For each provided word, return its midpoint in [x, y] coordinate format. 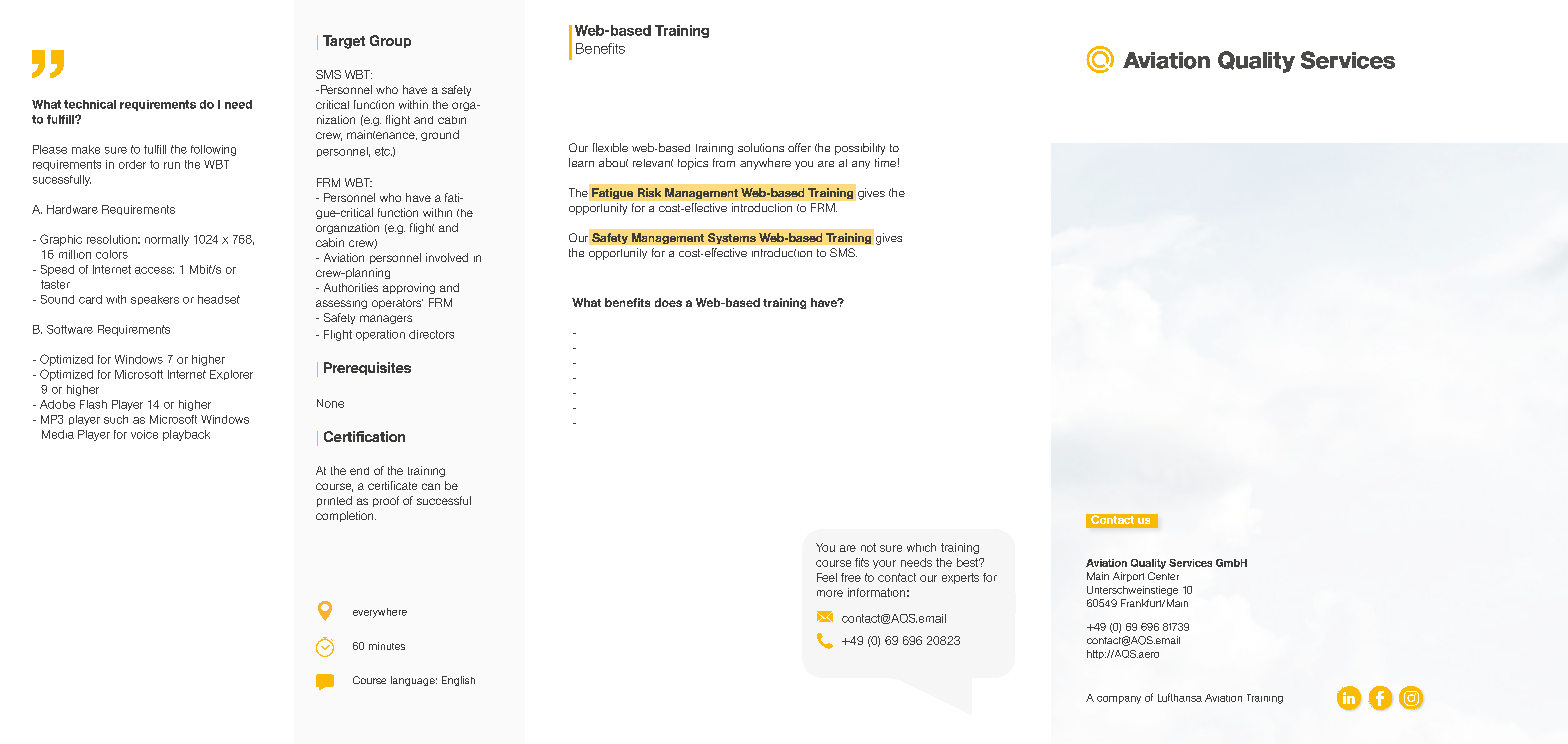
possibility [860, 149]
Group [390, 41]
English [458, 681]
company [1119, 700]
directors [431, 334]
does [668, 302]
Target [344, 42]
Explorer [231, 375]
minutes [387, 646]
